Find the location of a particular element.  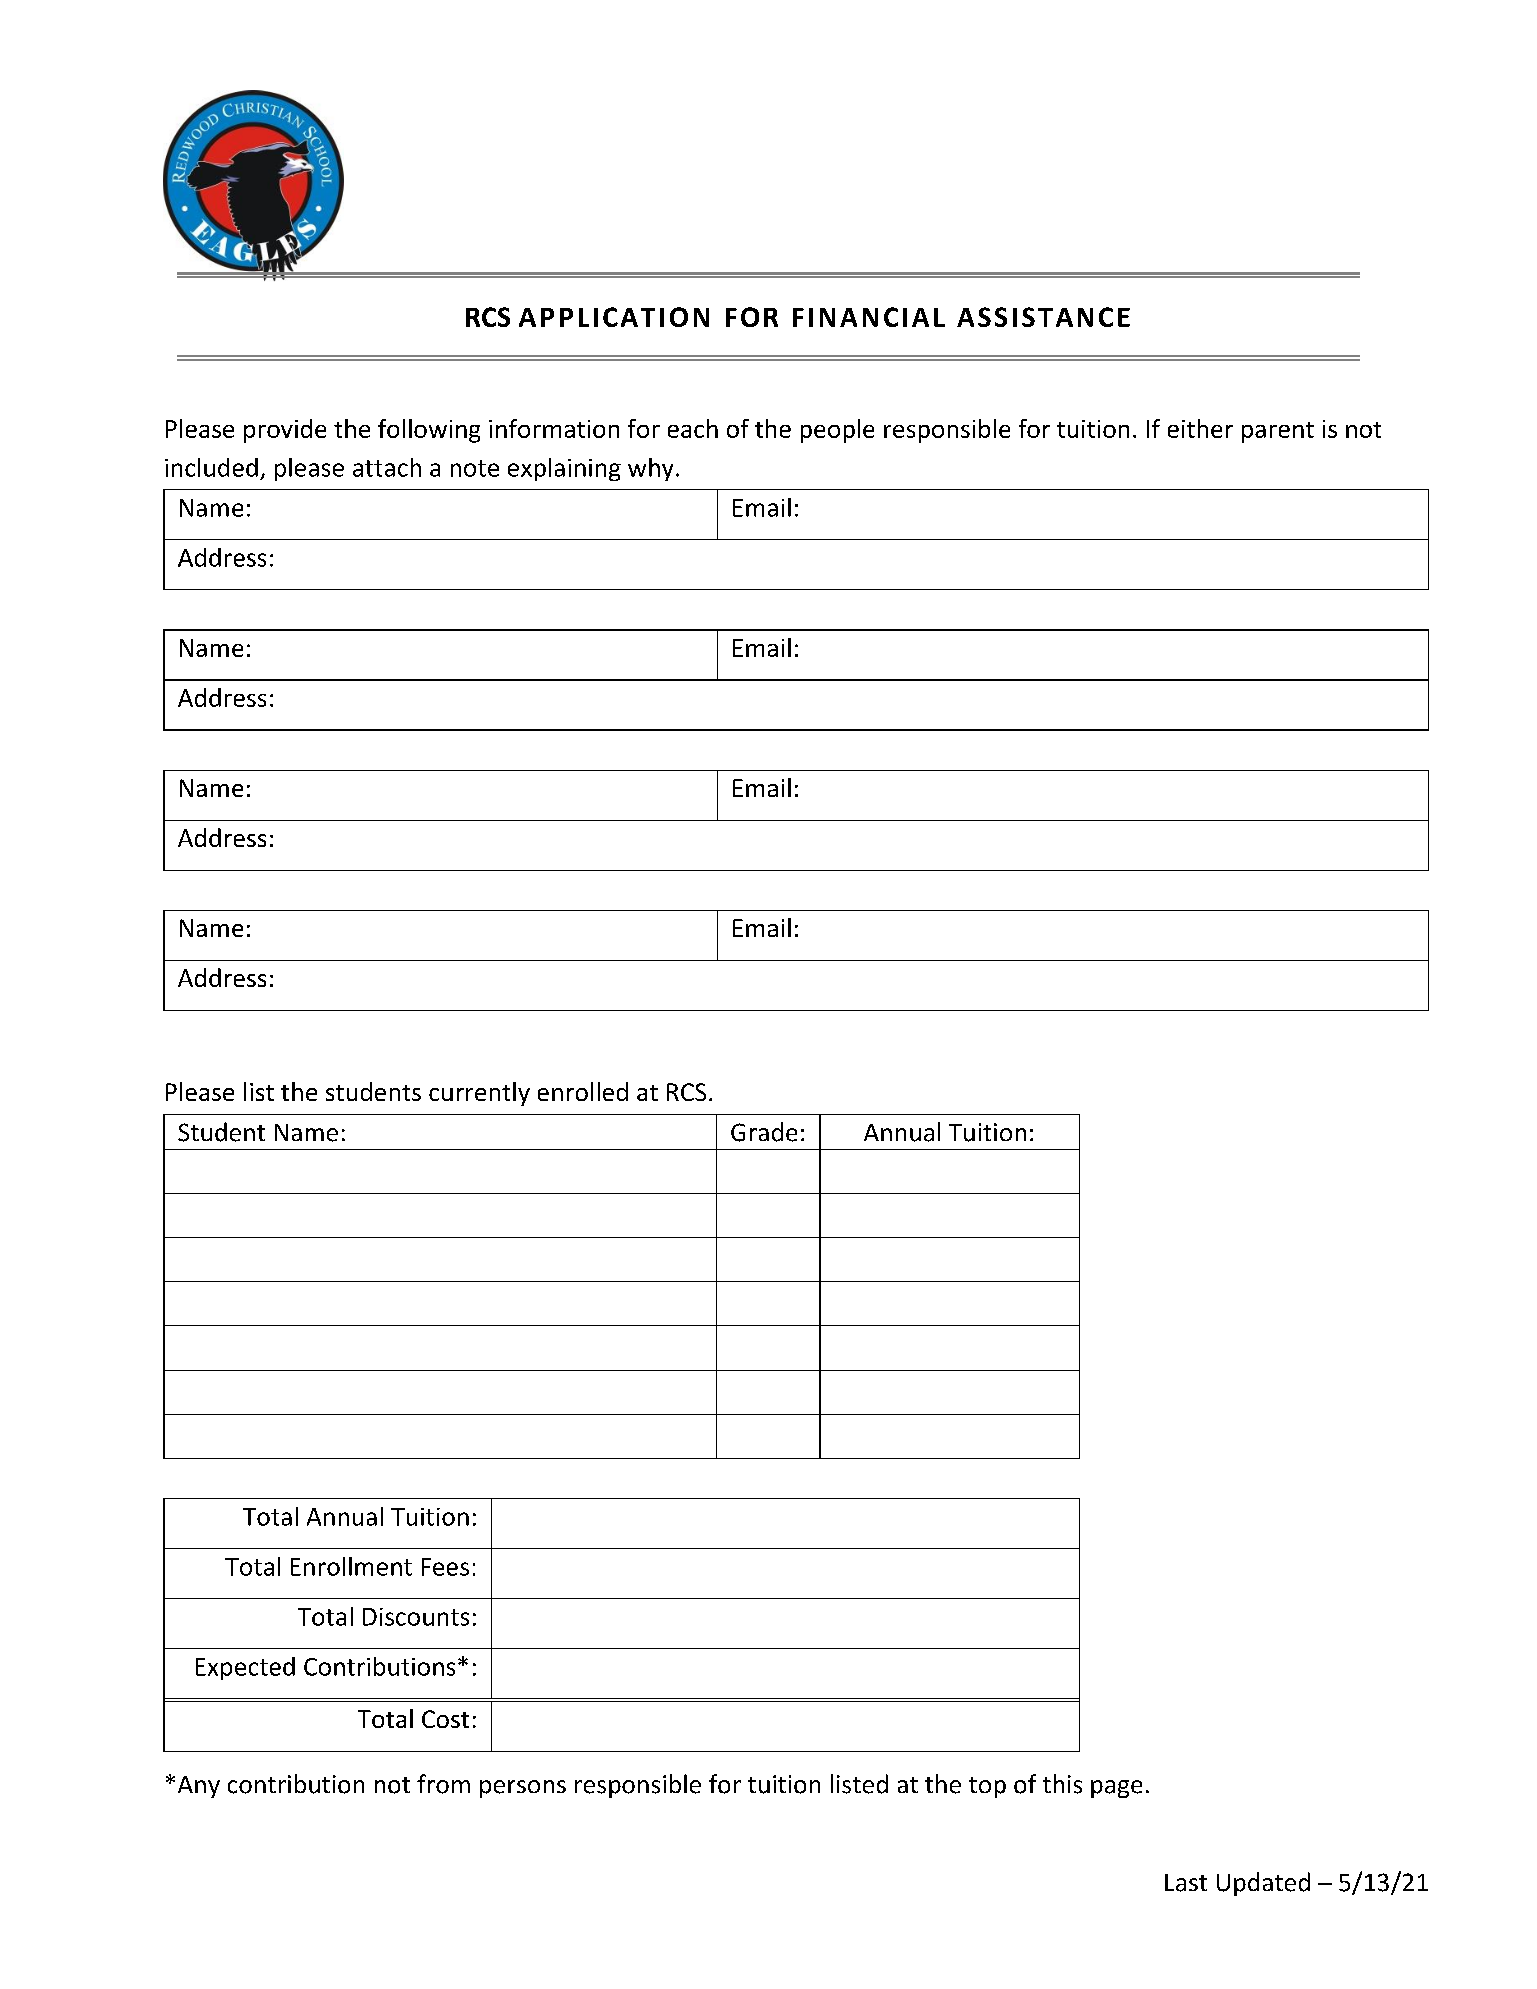

enrolled is located at coordinates (583, 1091).
